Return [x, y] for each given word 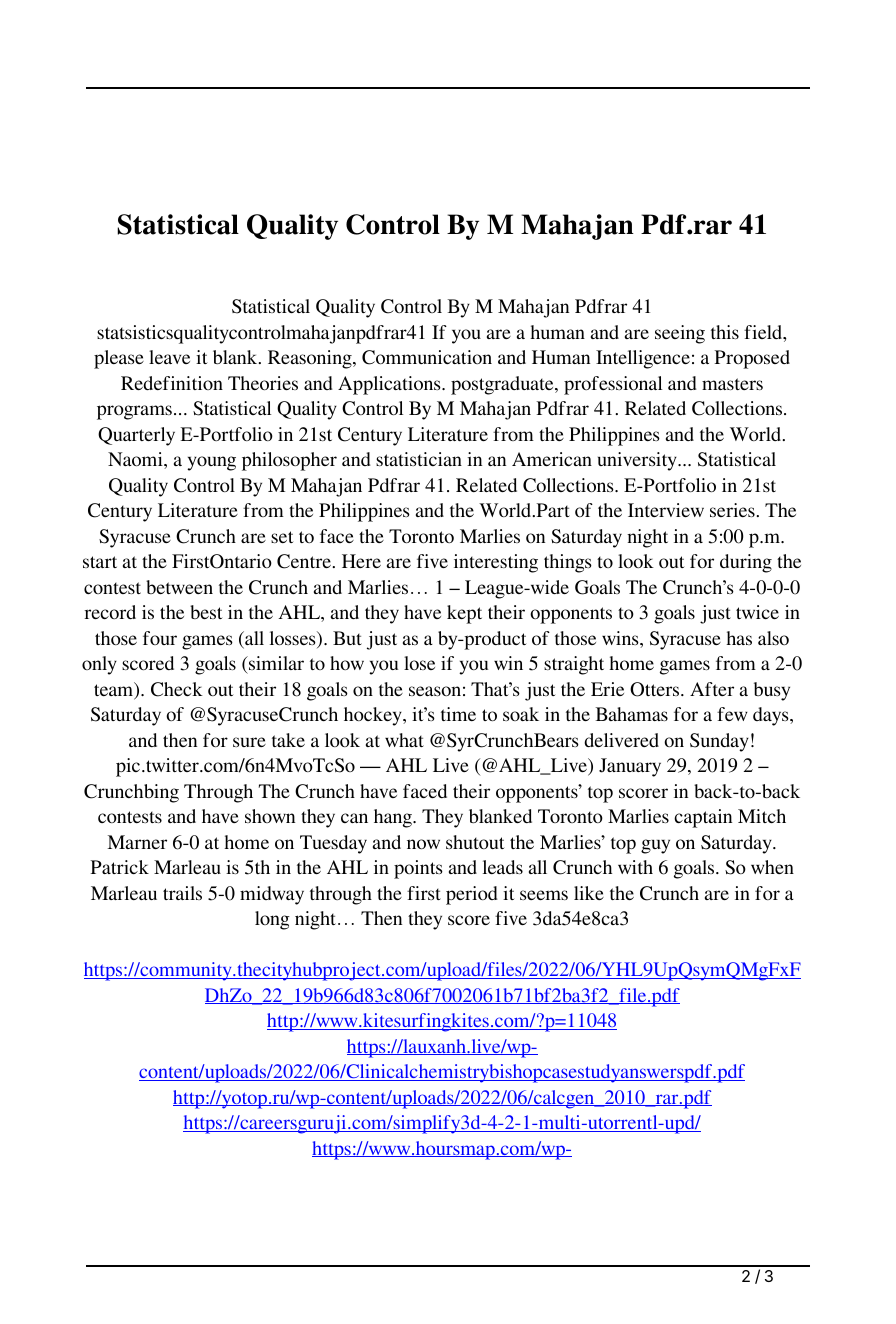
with [635, 867]
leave [169, 357]
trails [182, 893]
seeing [680, 334]
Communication [427, 357]
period [472, 895]
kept [464, 614]
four [160, 638]
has [739, 638]
